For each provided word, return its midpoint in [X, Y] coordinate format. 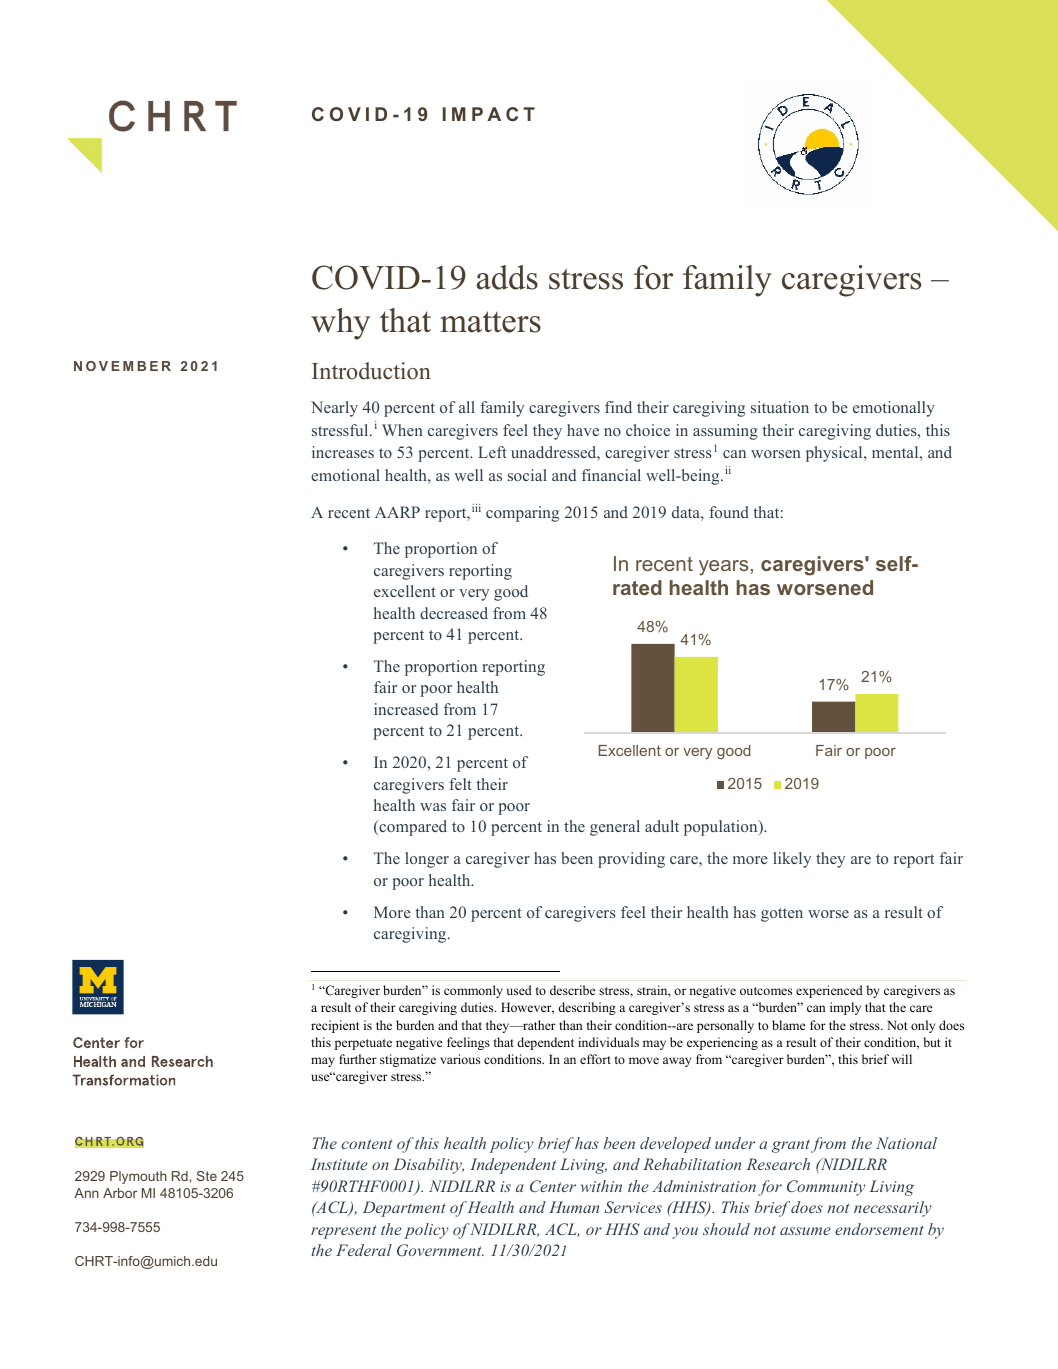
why [340, 324]
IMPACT [489, 114]
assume [805, 1231]
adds [507, 277]
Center [553, 1186]
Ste [206, 1176]
